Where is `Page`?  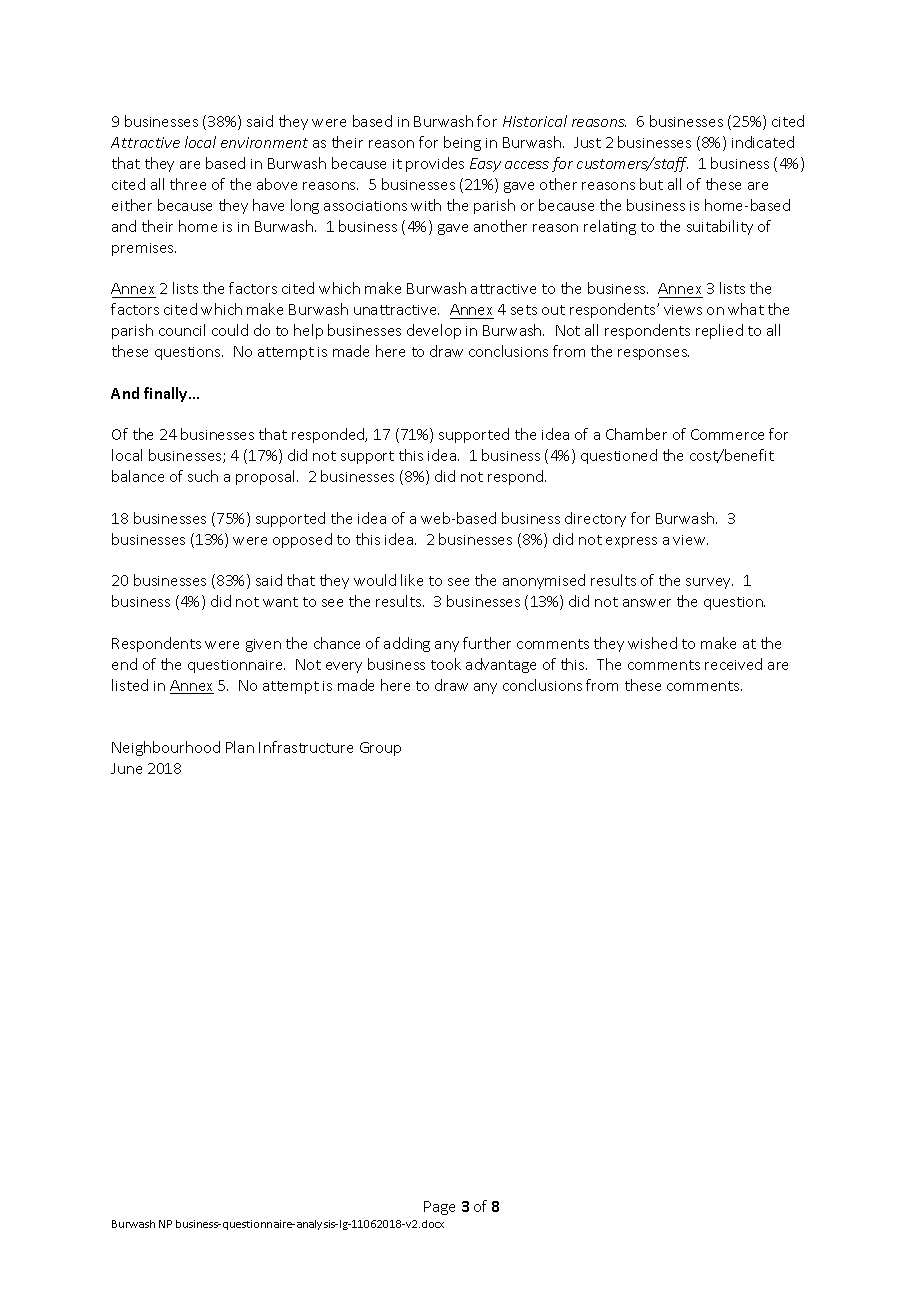 Page is located at coordinates (439, 1208).
